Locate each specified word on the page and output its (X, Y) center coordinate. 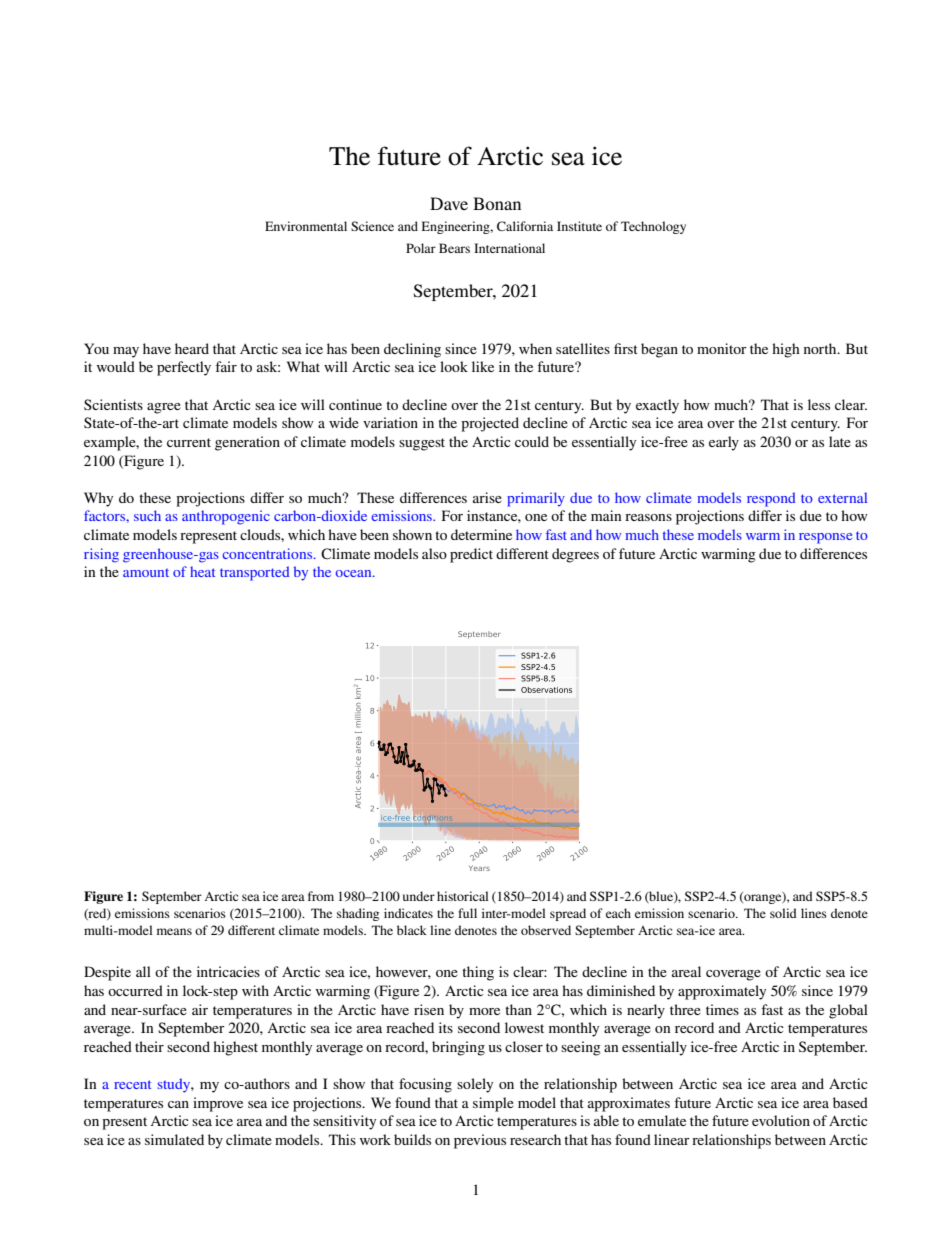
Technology (653, 227)
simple (493, 1104)
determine (481, 534)
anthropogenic (226, 517)
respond (771, 499)
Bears (454, 248)
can (178, 1104)
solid (783, 913)
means (174, 931)
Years (479, 868)
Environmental (306, 226)
